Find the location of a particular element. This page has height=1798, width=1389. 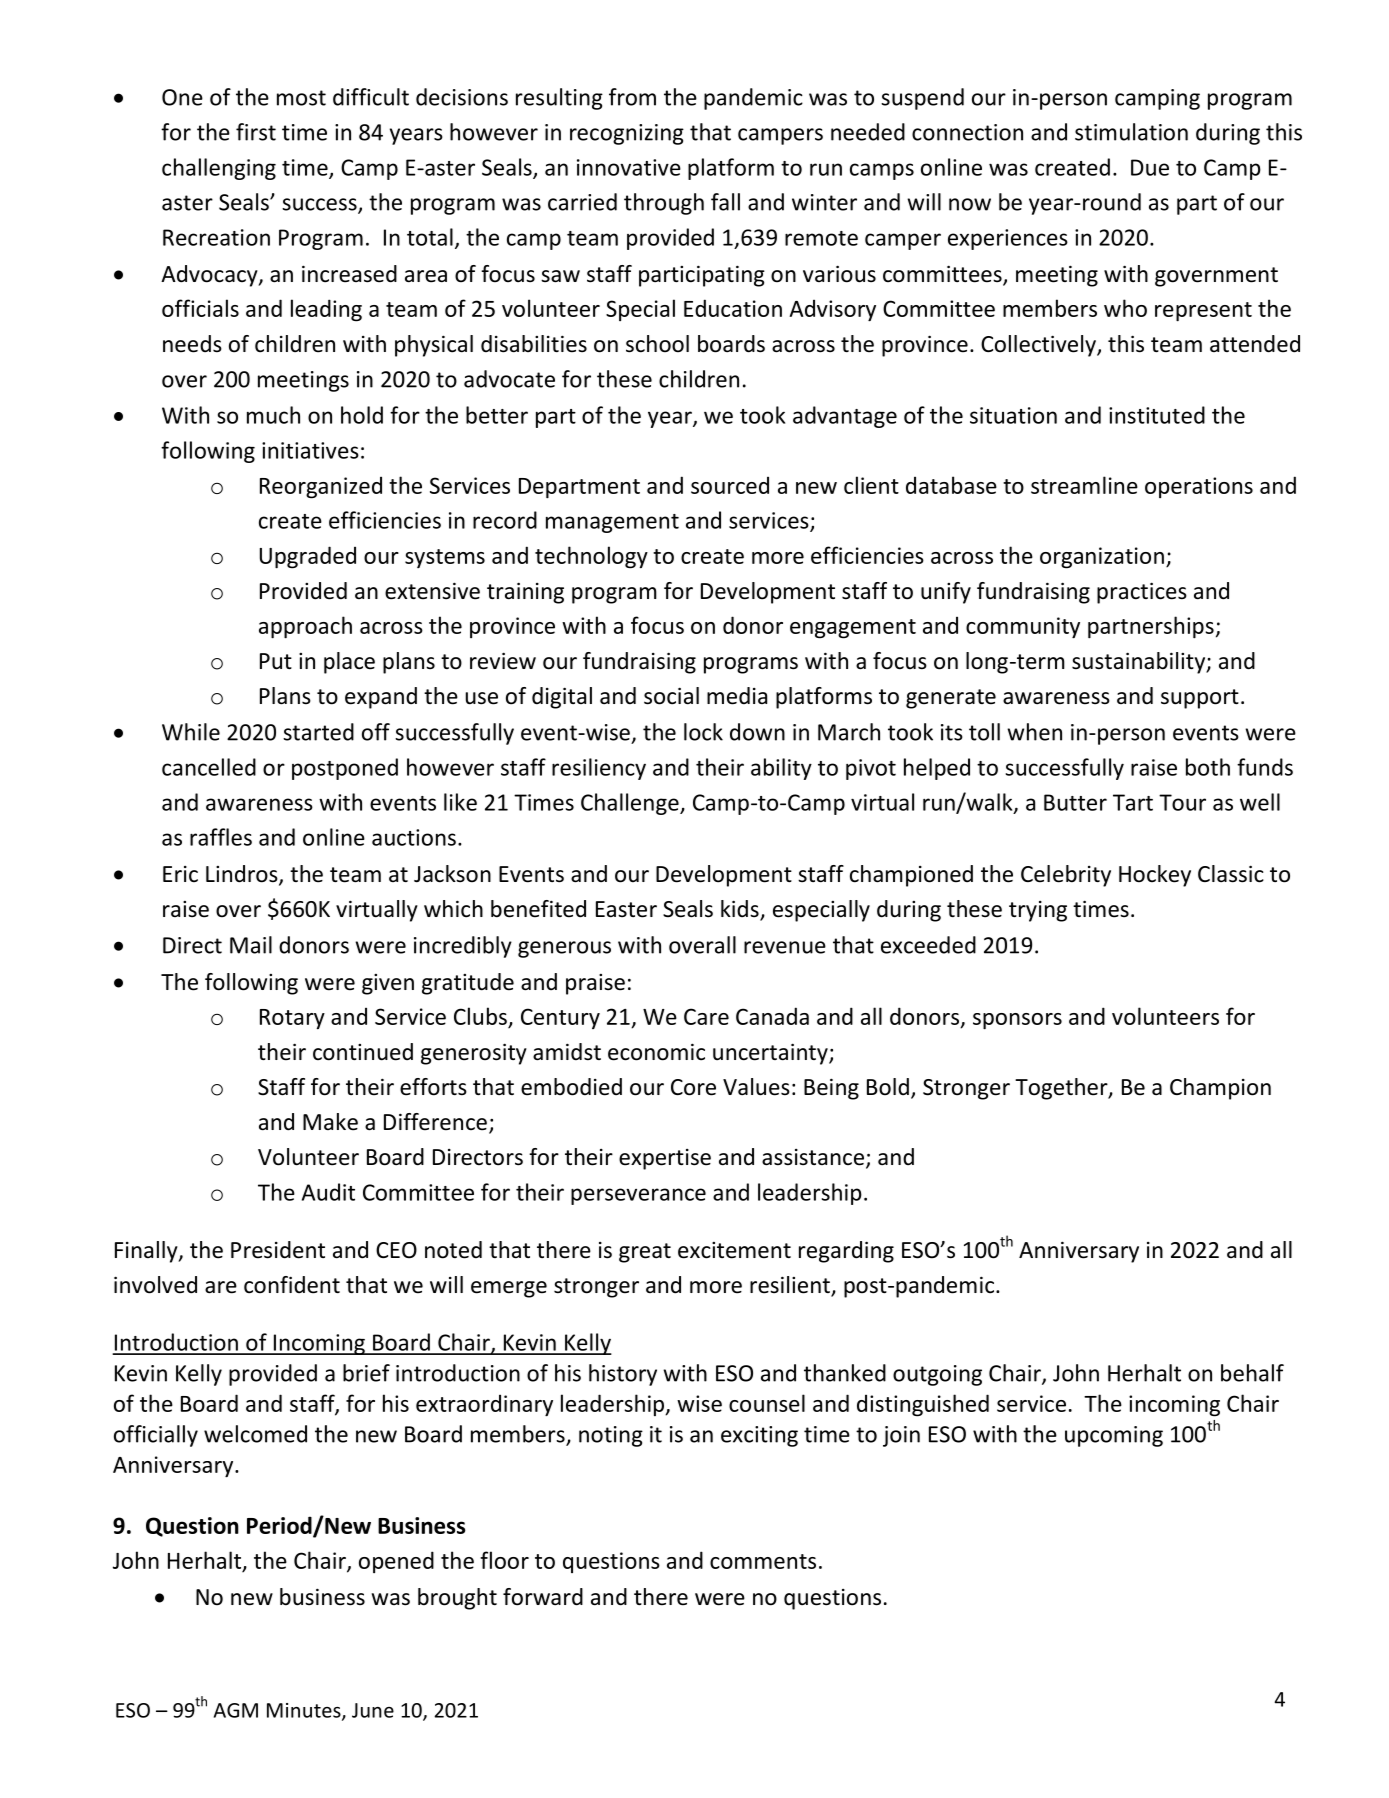

comments is located at coordinates (763, 1561).
